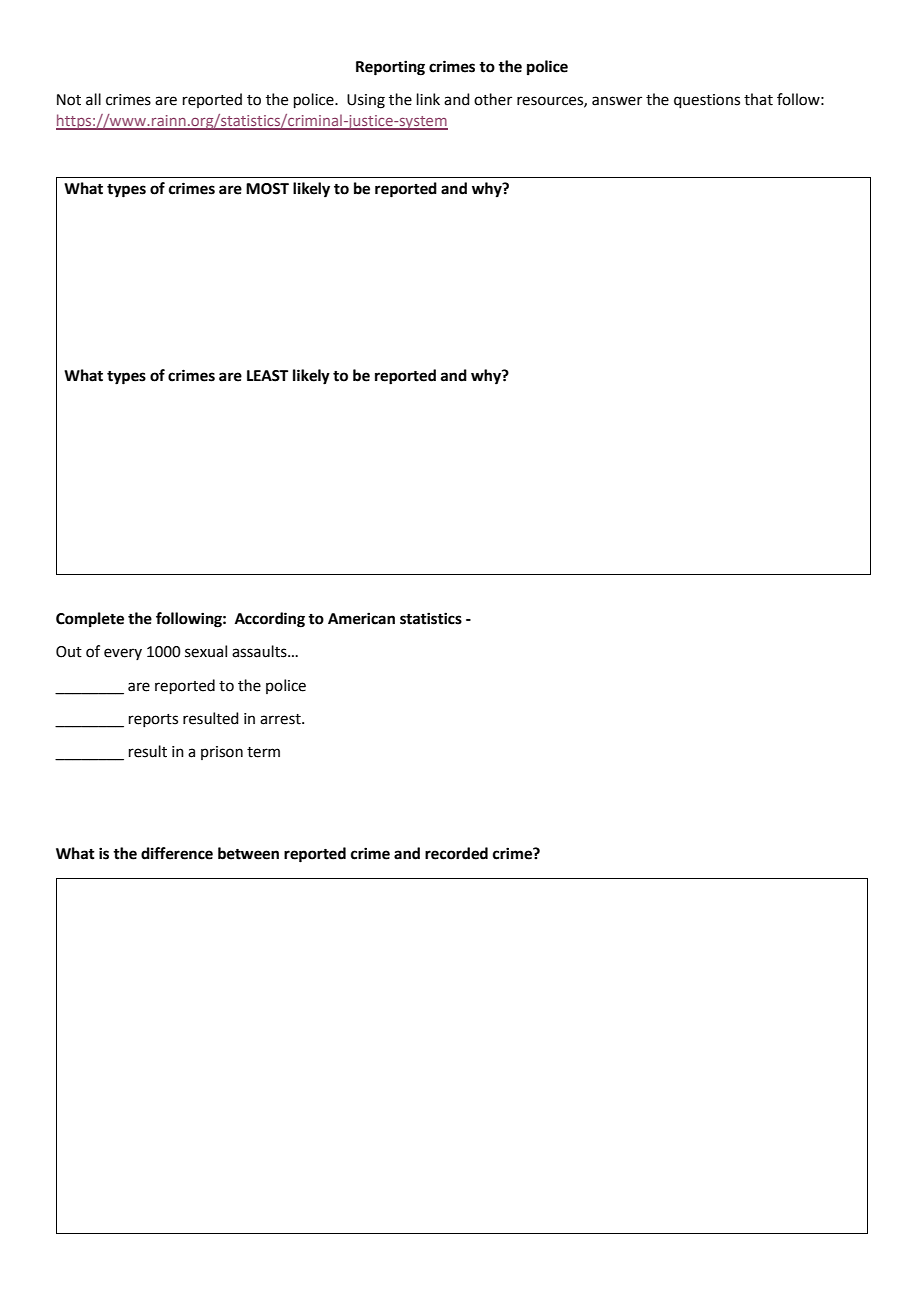  What do you see at coordinates (267, 189) in the document?
I see `MOST` at bounding box center [267, 189].
